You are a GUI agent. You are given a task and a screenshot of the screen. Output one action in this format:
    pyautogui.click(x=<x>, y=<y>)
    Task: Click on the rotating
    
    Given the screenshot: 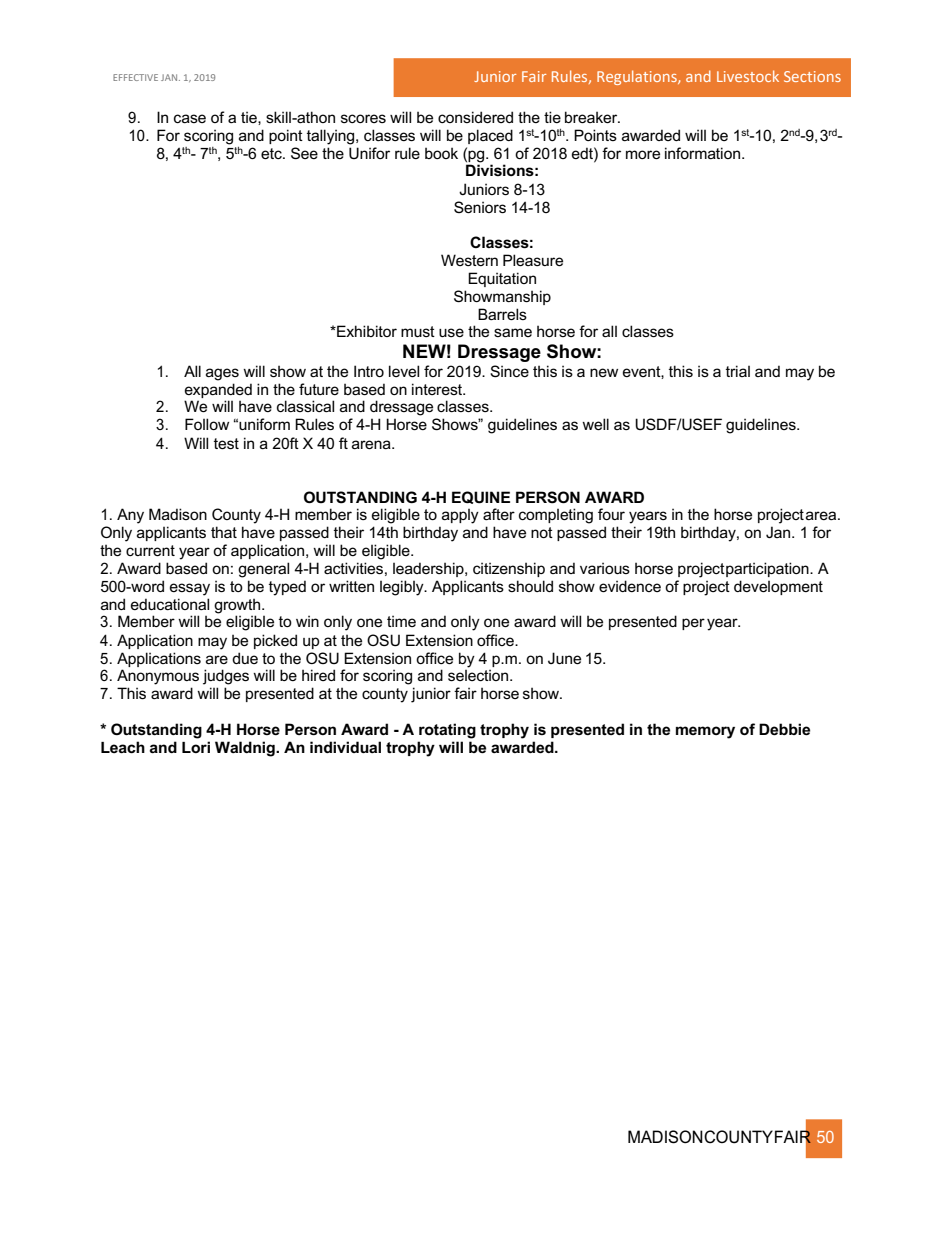 What is the action you would take?
    pyautogui.click(x=447, y=731)
